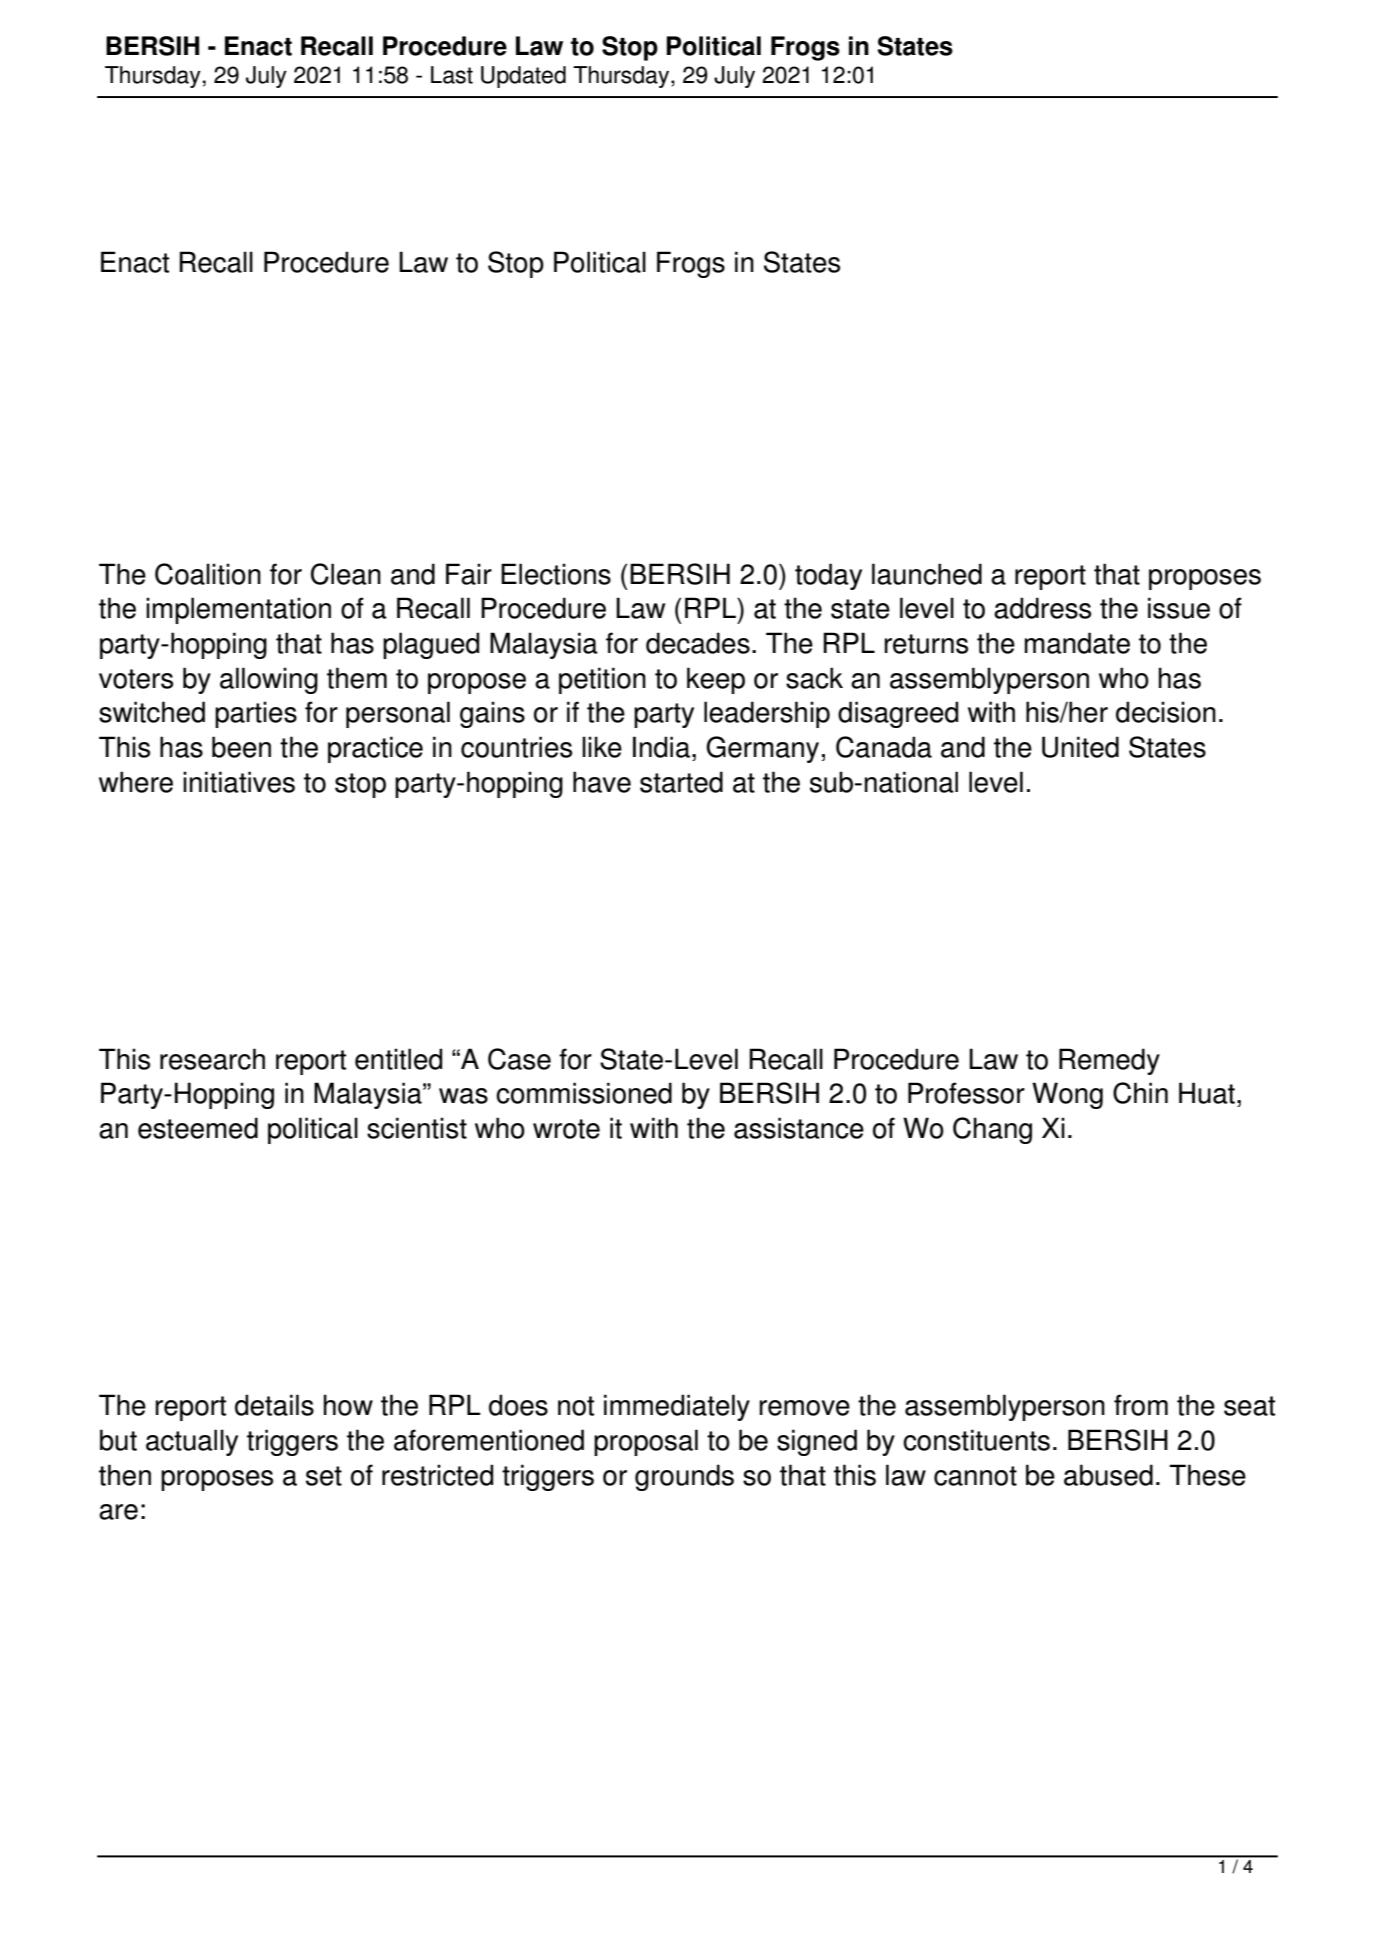 Image resolution: width=1375 pixels, height=1945 pixels. I want to click on grounds, so click(684, 1477).
